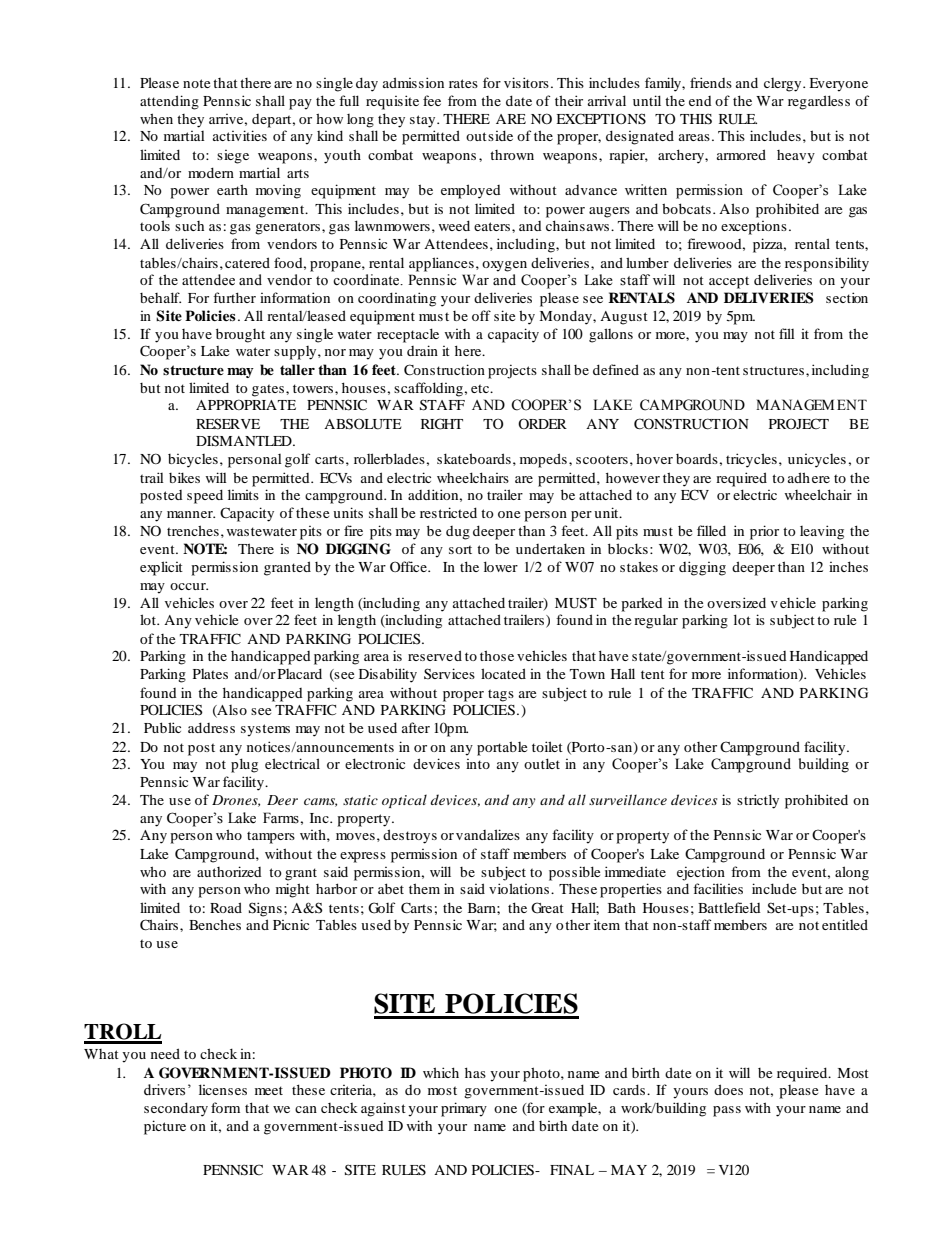  I want to click on primary, so click(464, 1109).
